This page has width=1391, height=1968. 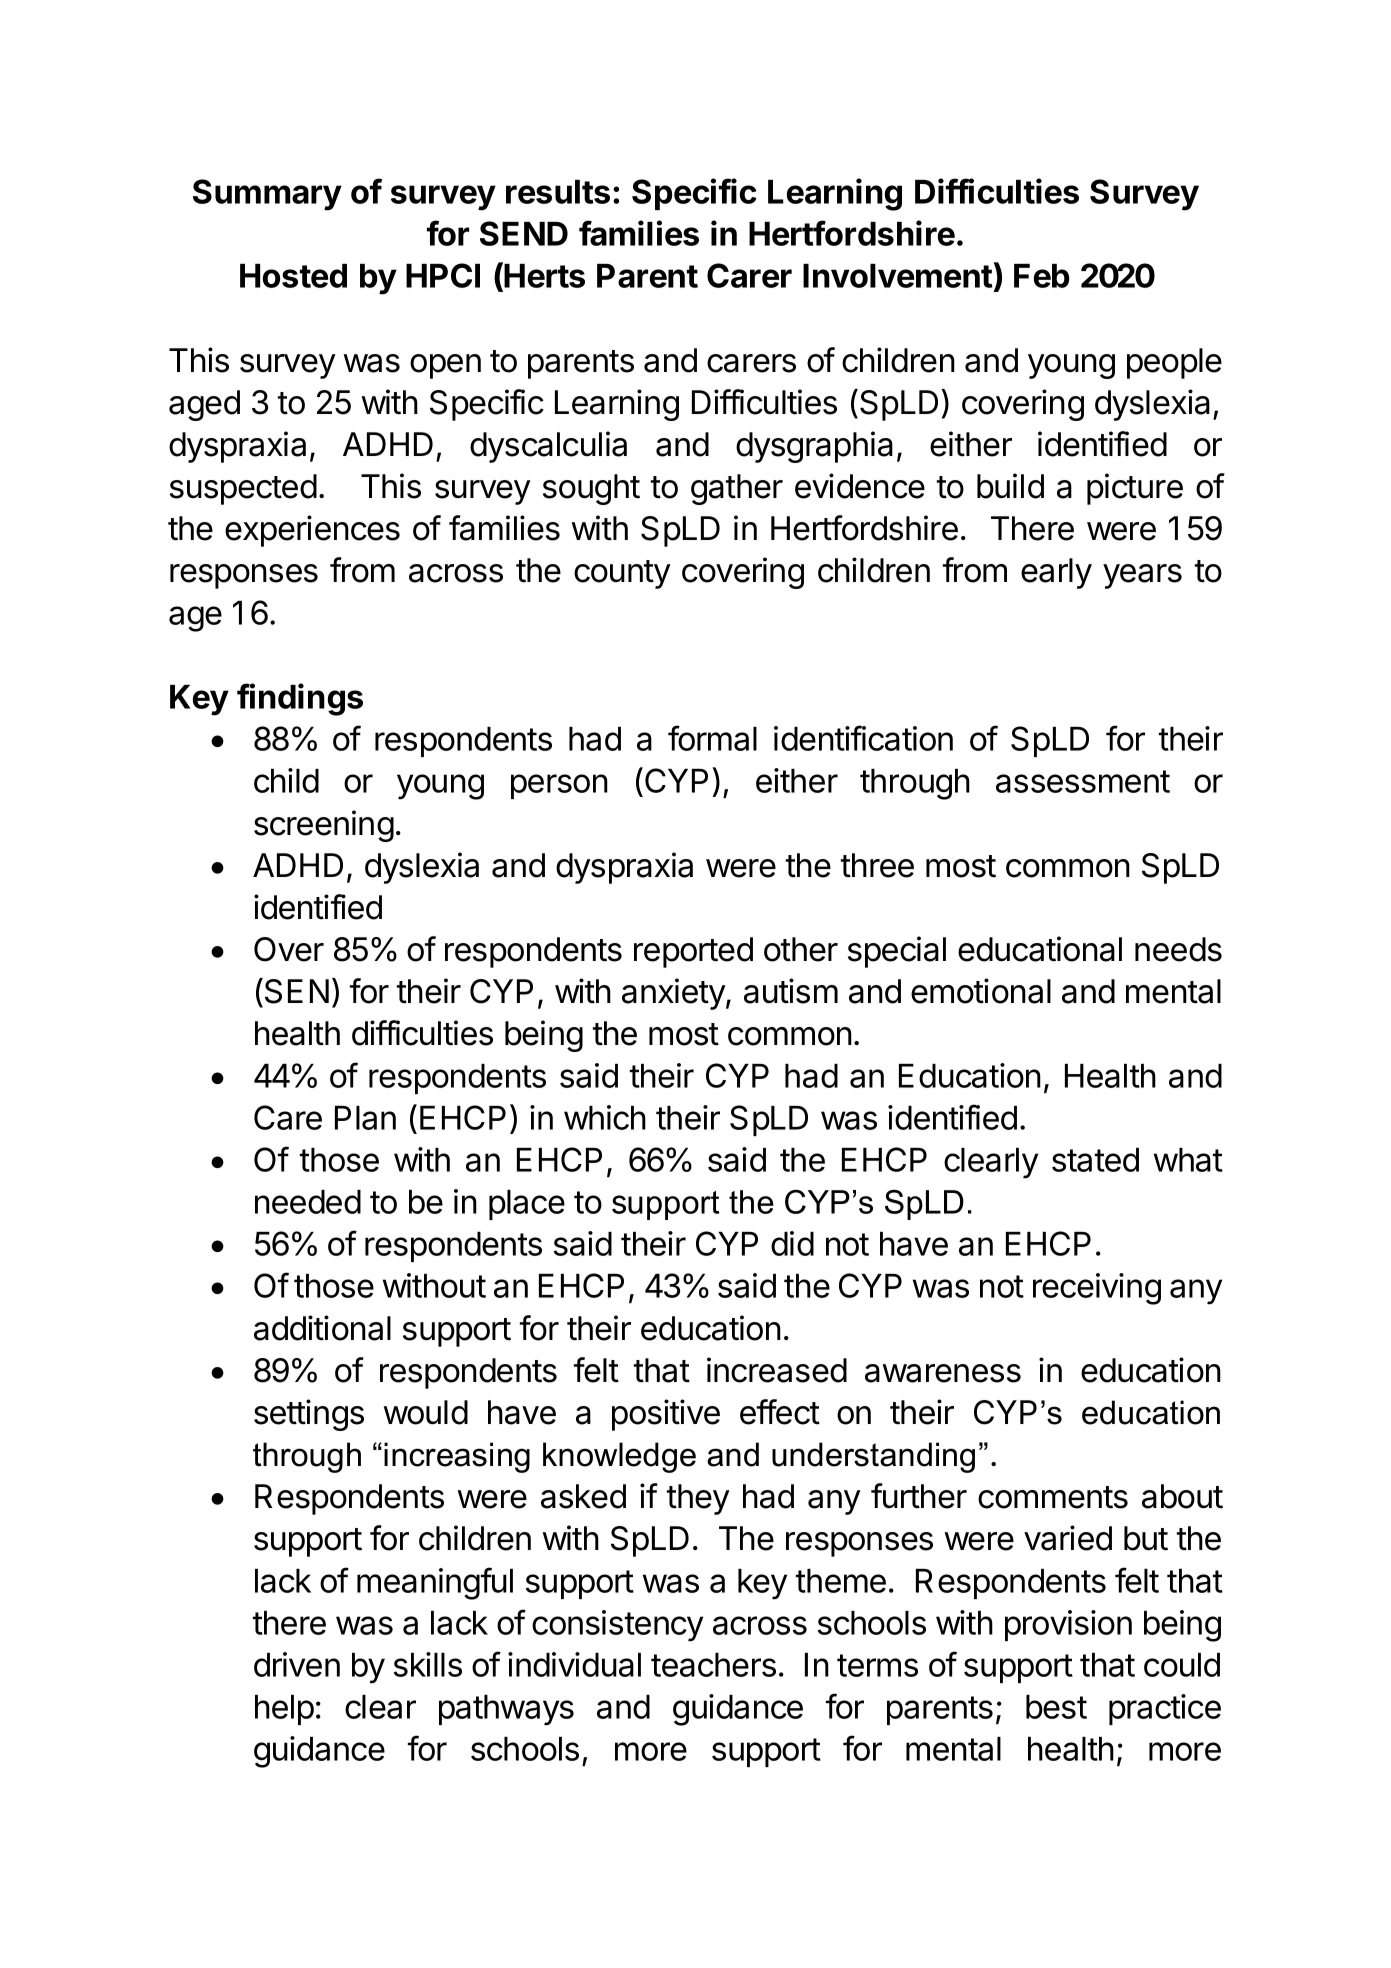 I want to click on Feb, so click(x=1041, y=276).
